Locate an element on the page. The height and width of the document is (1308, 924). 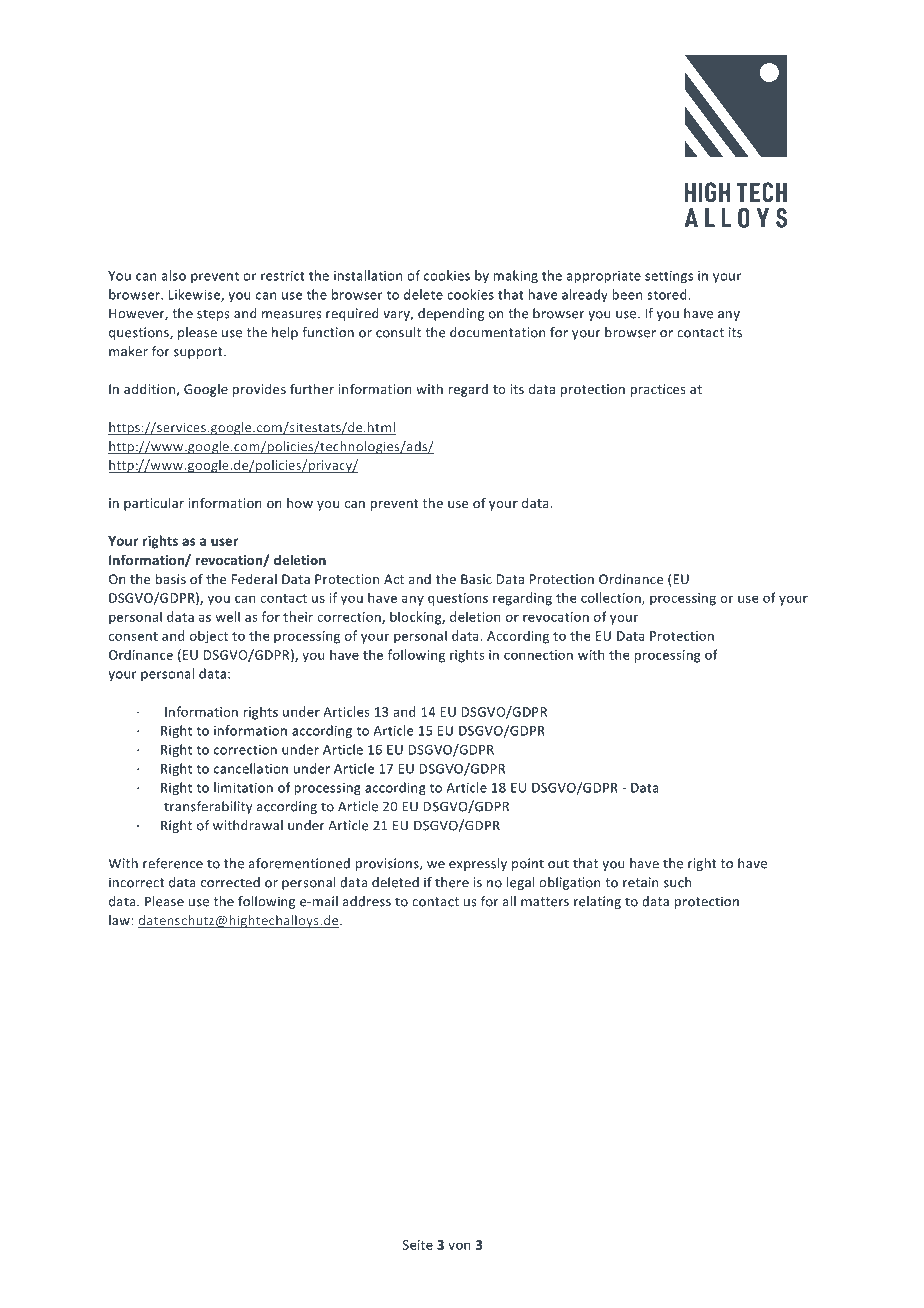
out is located at coordinates (558, 864).
